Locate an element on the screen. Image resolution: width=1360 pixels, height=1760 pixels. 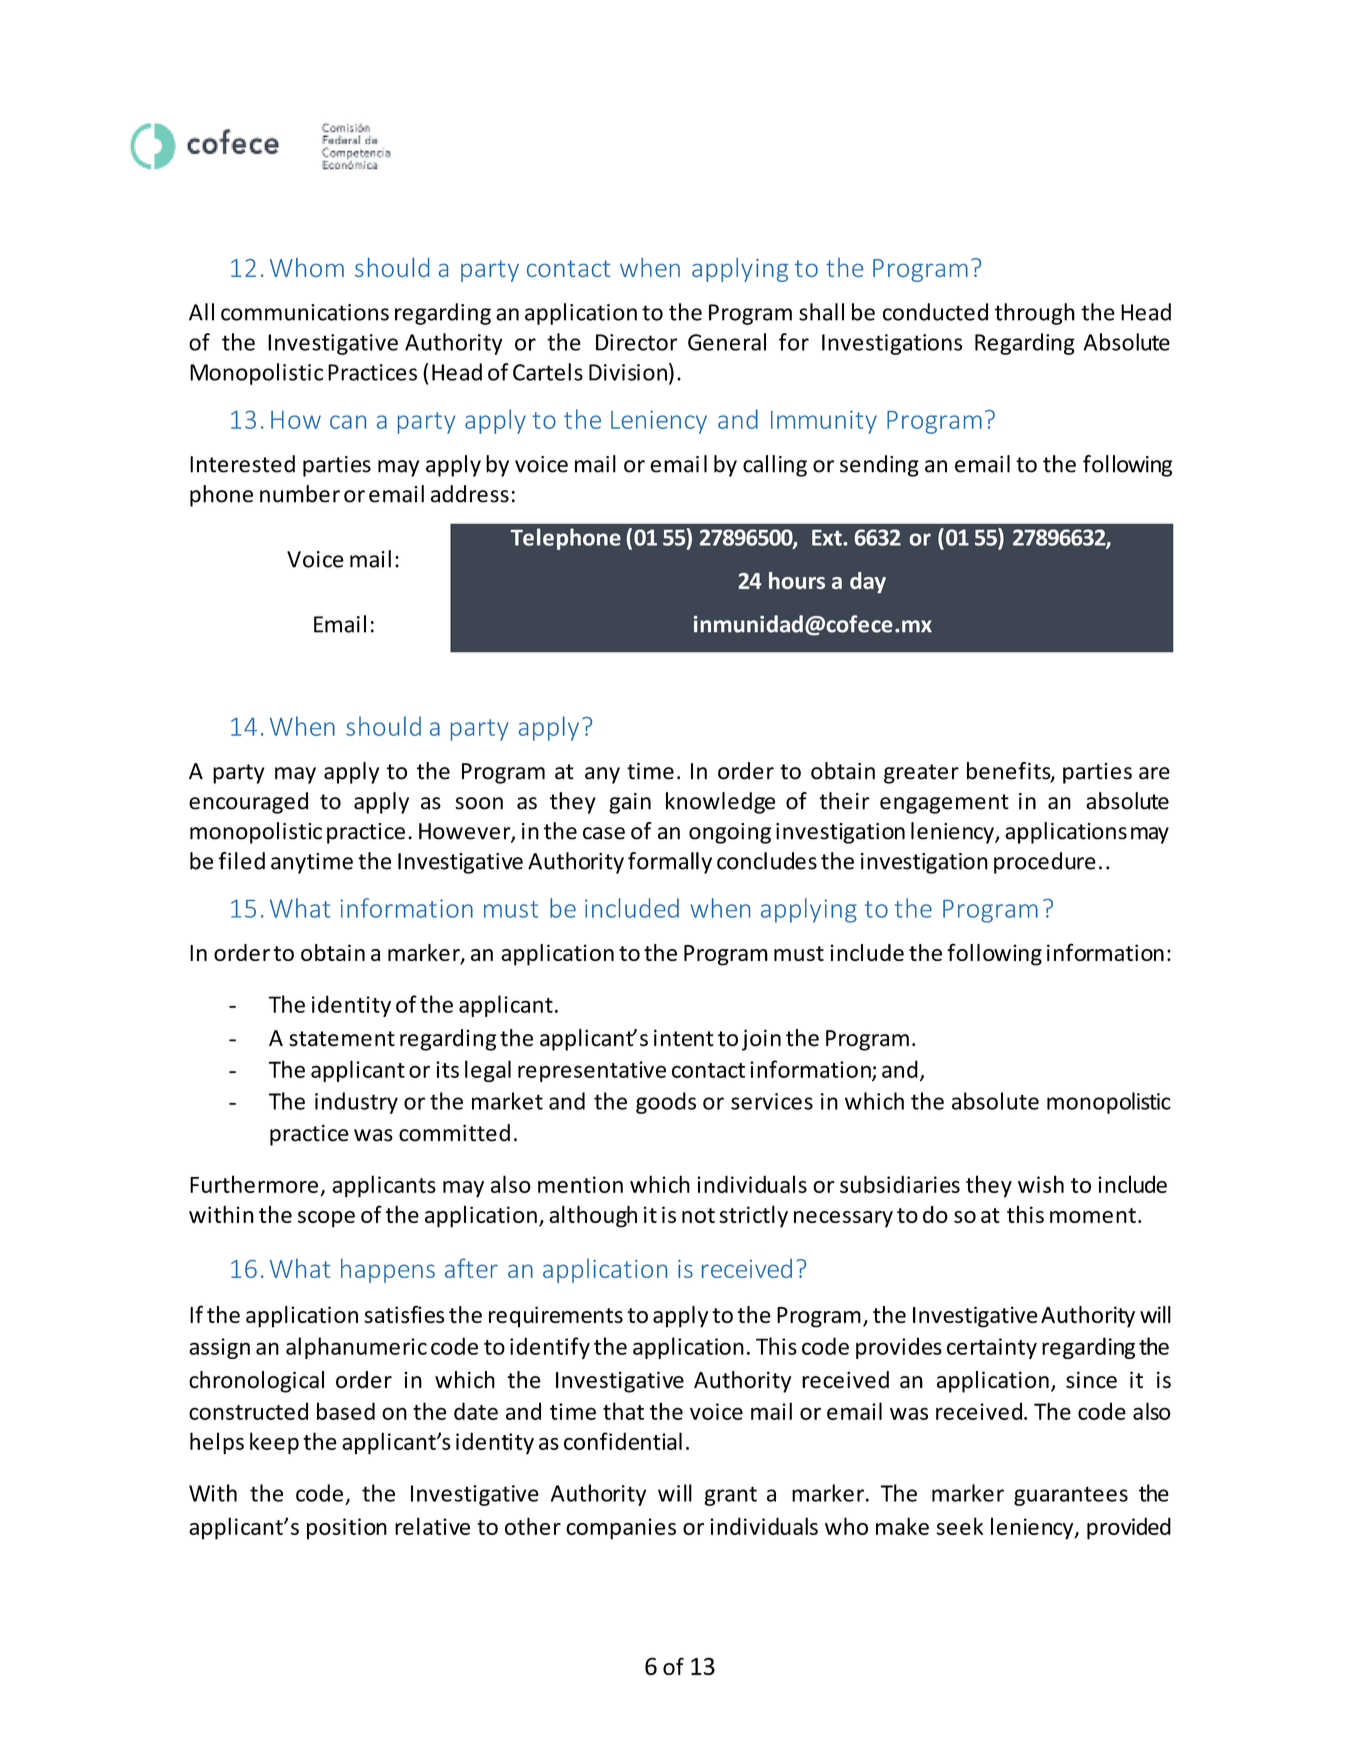
filed is located at coordinates (242, 861).
